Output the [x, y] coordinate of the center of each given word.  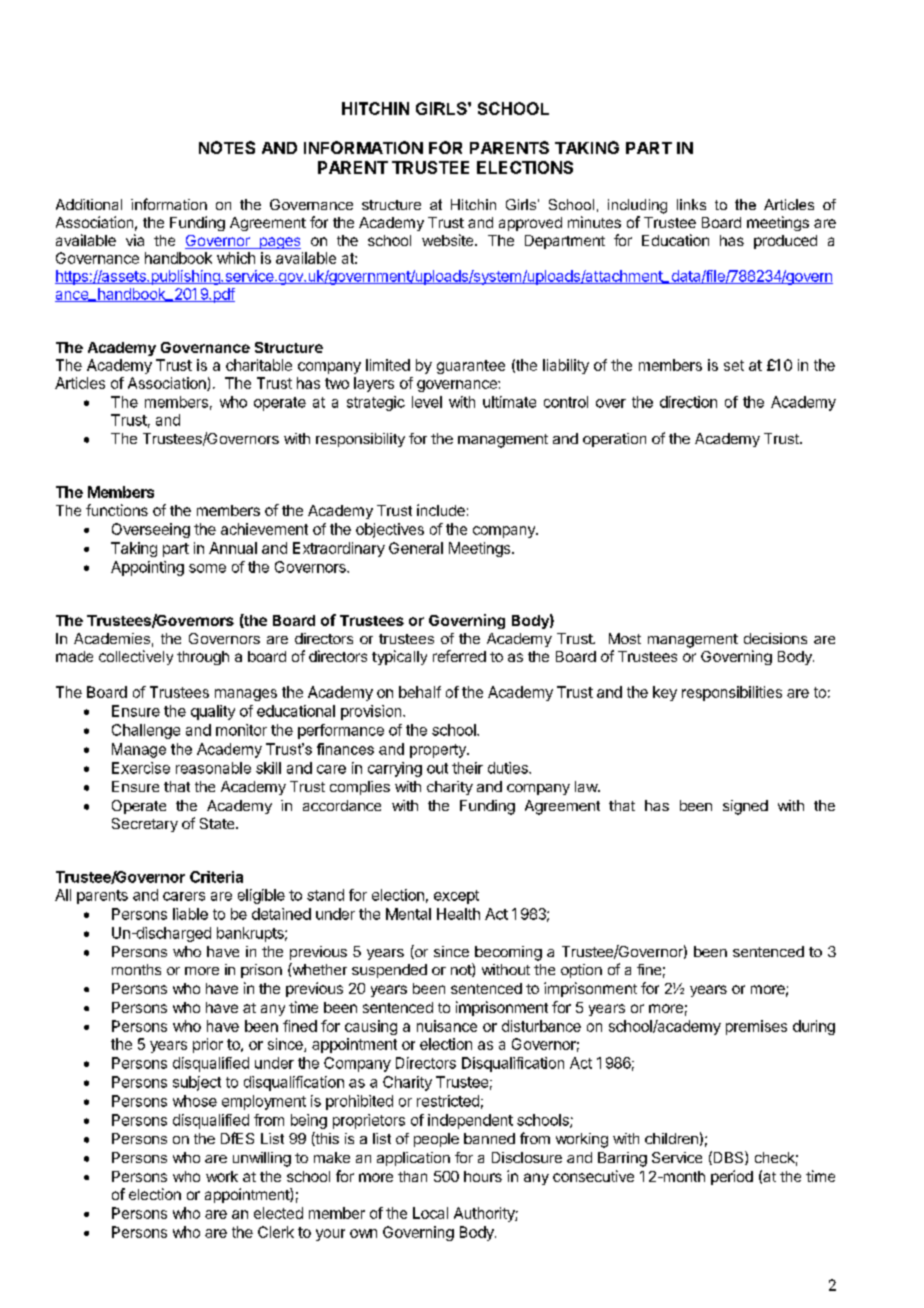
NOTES [227, 147]
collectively [136, 657]
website [449, 240]
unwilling [262, 1159]
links [691, 204]
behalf [420, 692]
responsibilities [732, 693]
